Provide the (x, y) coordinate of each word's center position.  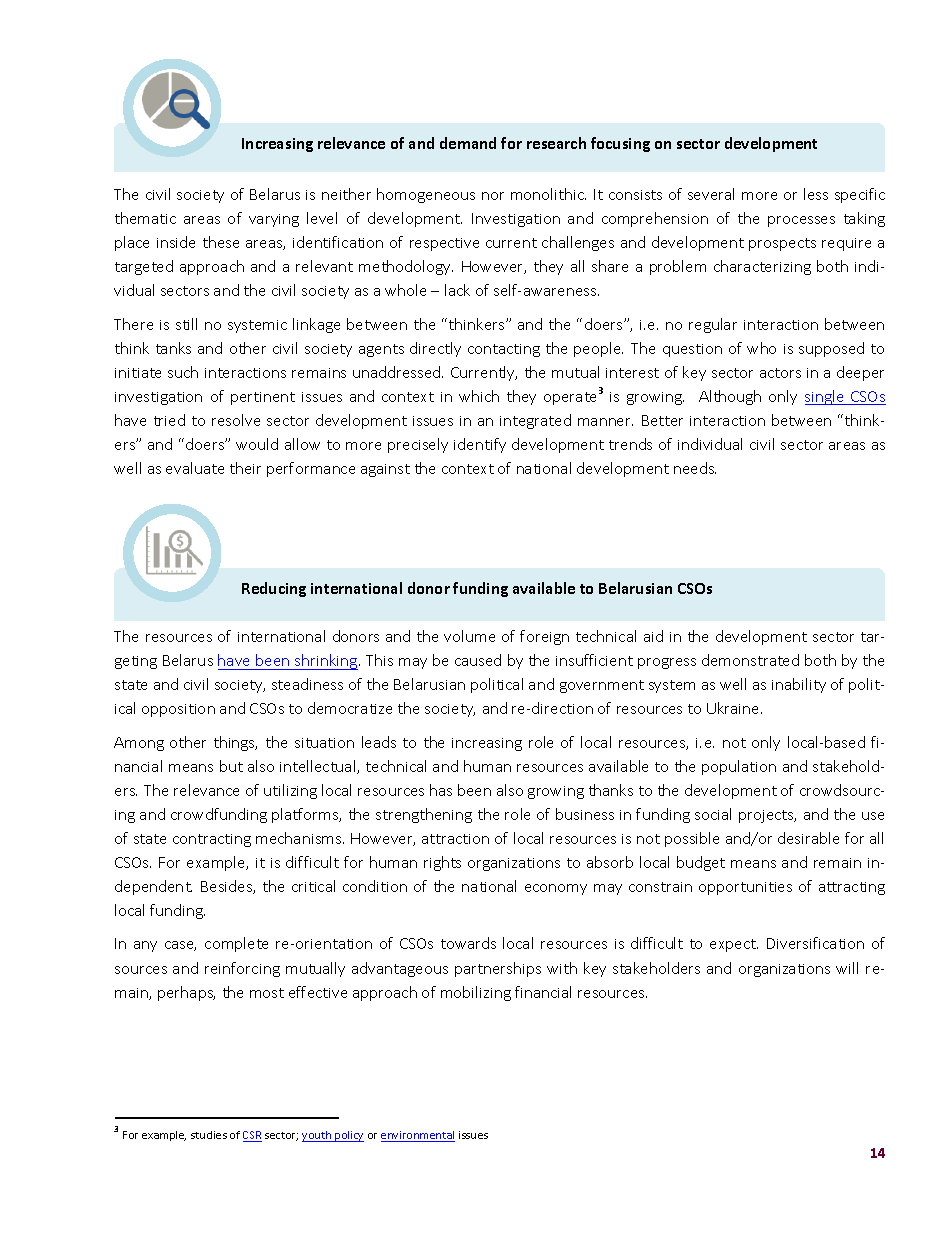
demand (468, 143)
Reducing (274, 589)
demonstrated (750, 660)
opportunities (745, 888)
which (479, 396)
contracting (212, 840)
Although (730, 397)
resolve (236, 420)
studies (209, 1135)
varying (274, 220)
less (816, 194)
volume (469, 636)
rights (442, 863)
